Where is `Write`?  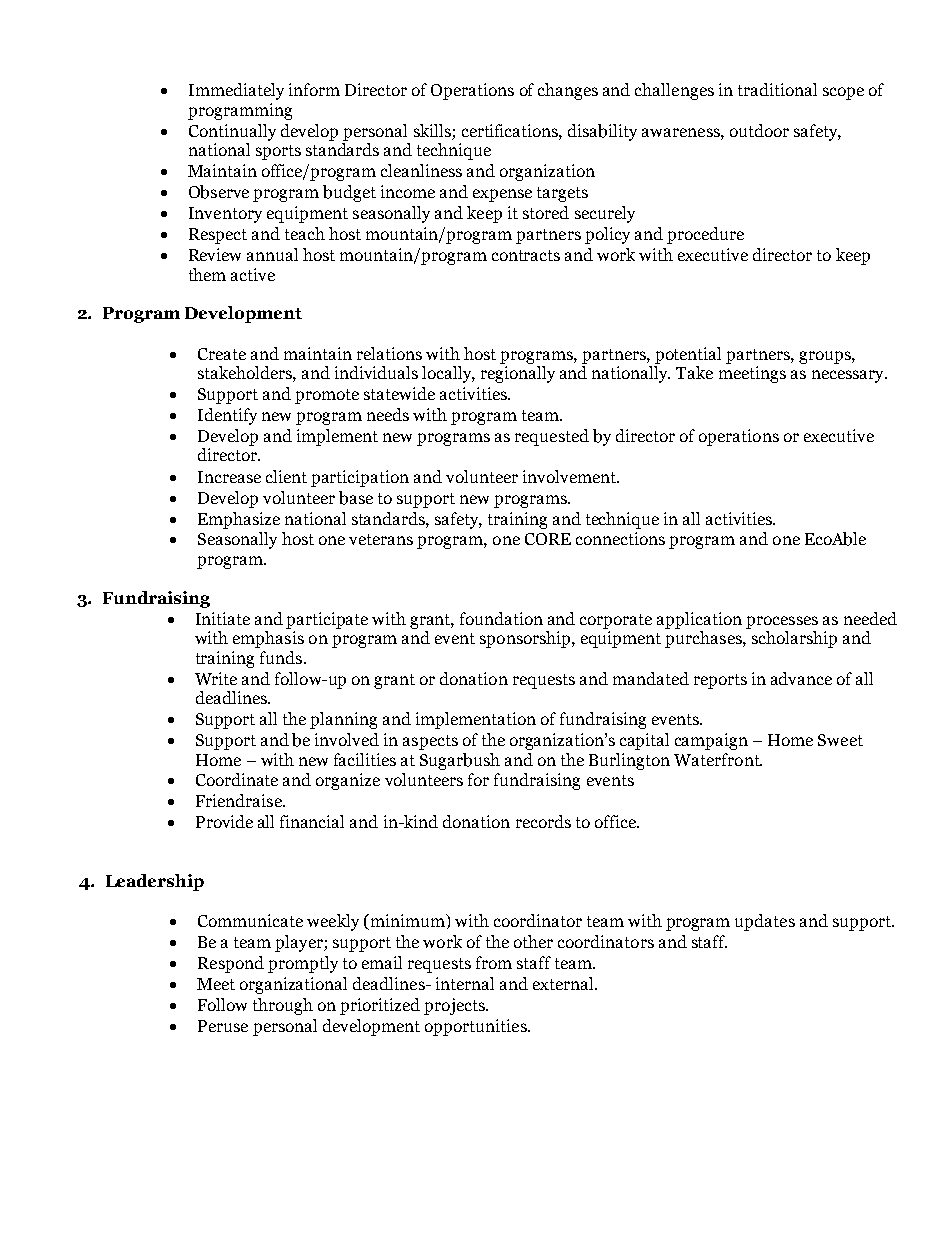 Write is located at coordinates (216, 678).
